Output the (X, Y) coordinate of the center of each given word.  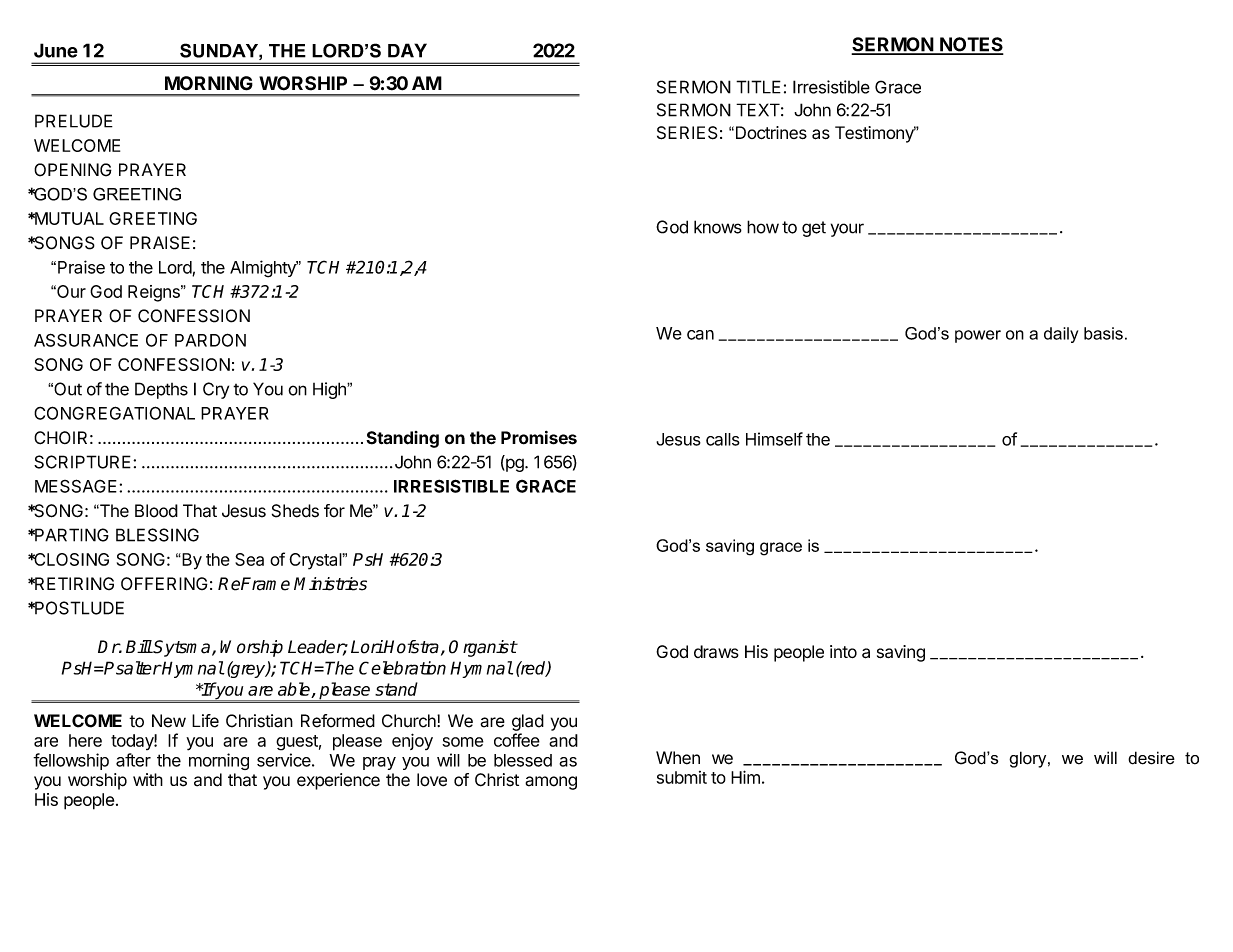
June (56, 50)
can (700, 335)
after (133, 760)
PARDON (210, 340)
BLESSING (157, 535)
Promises (539, 438)
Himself (774, 439)
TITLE (758, 87)
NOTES (970, 45)
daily (1061, 335)
